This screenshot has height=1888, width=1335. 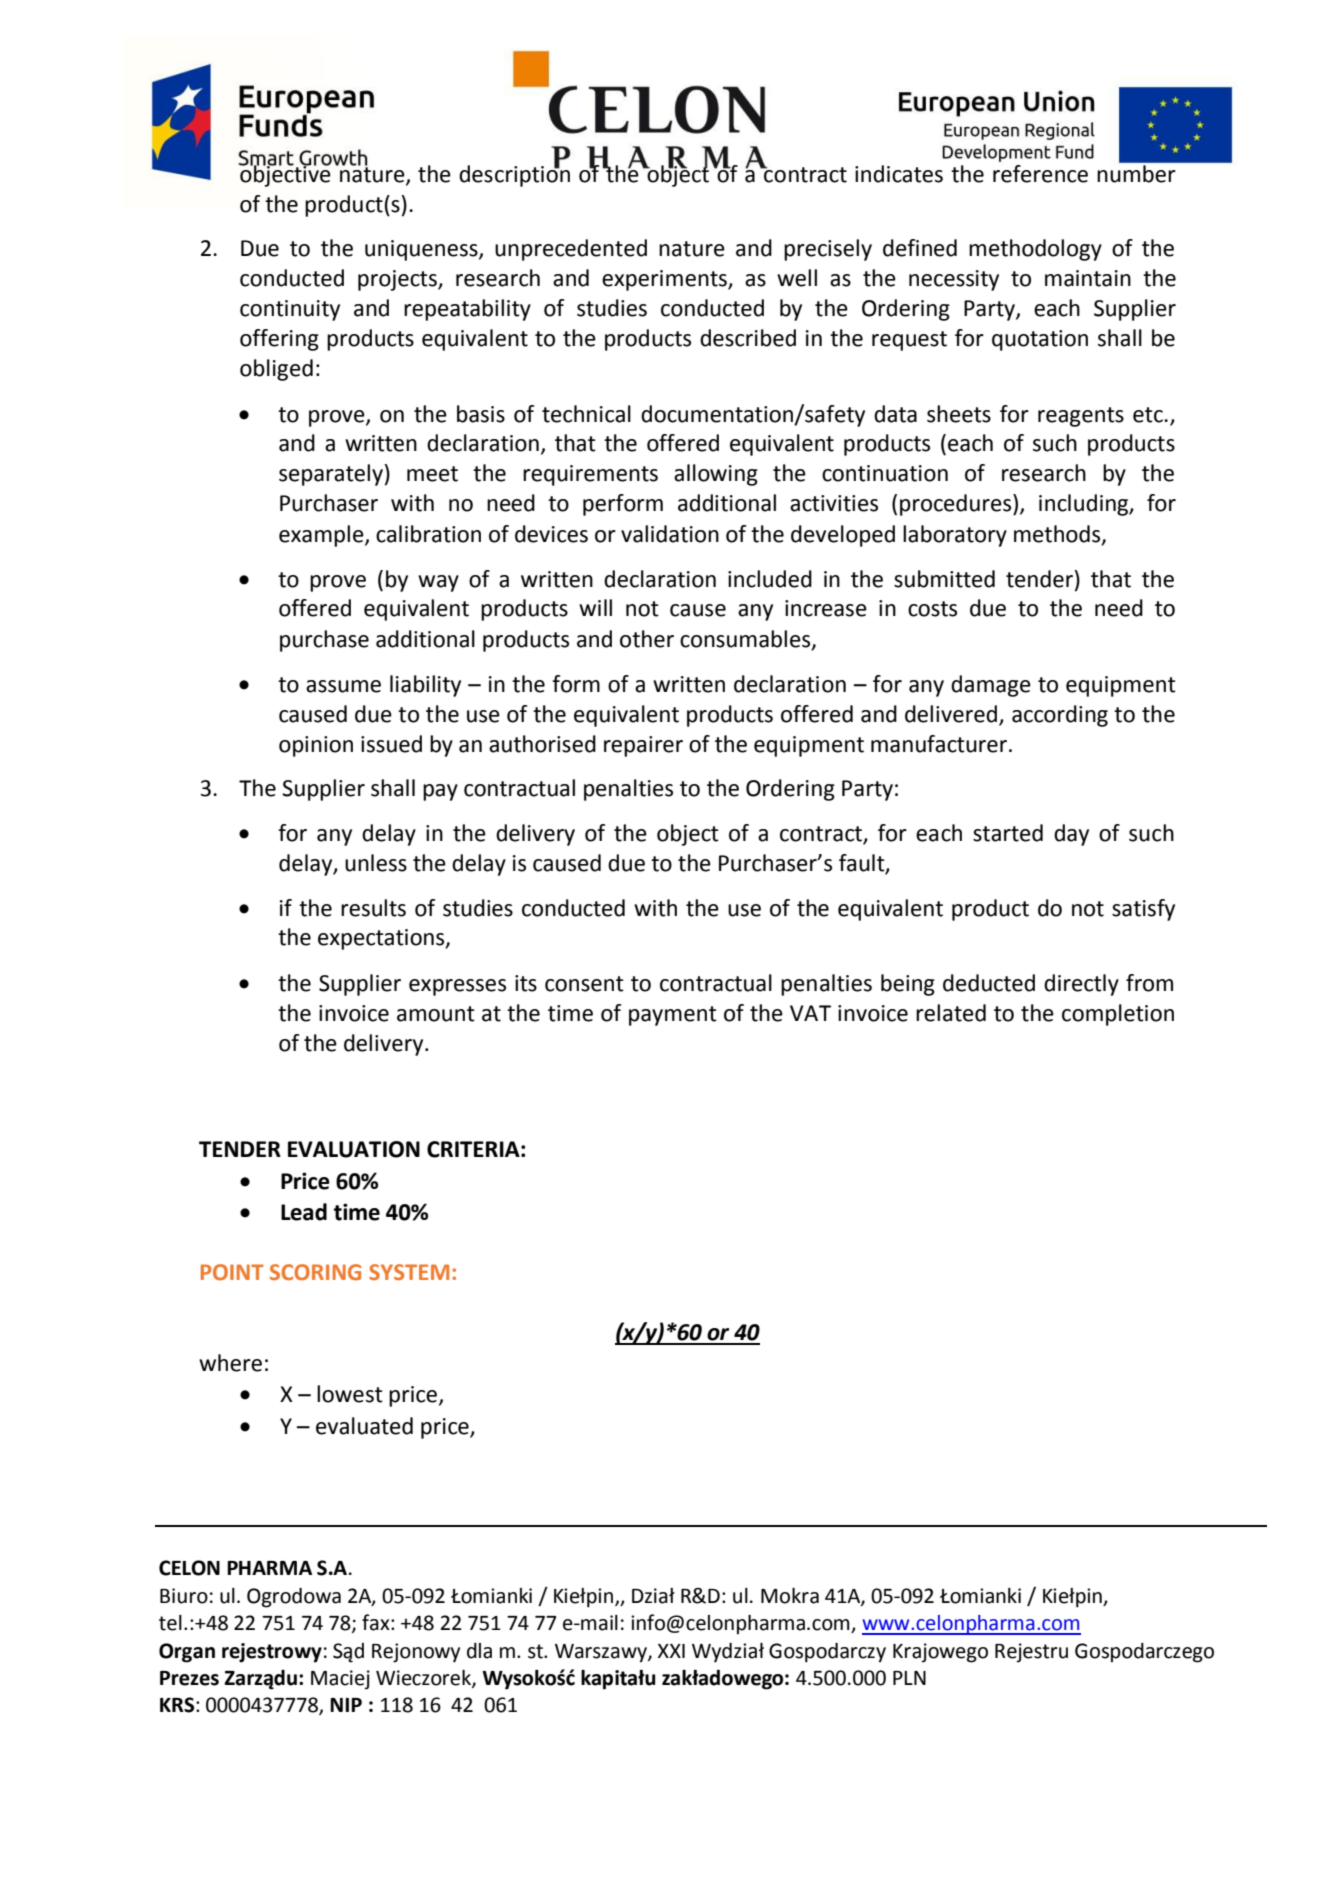 I want to click on continuity, so click(x=290, y=310).
